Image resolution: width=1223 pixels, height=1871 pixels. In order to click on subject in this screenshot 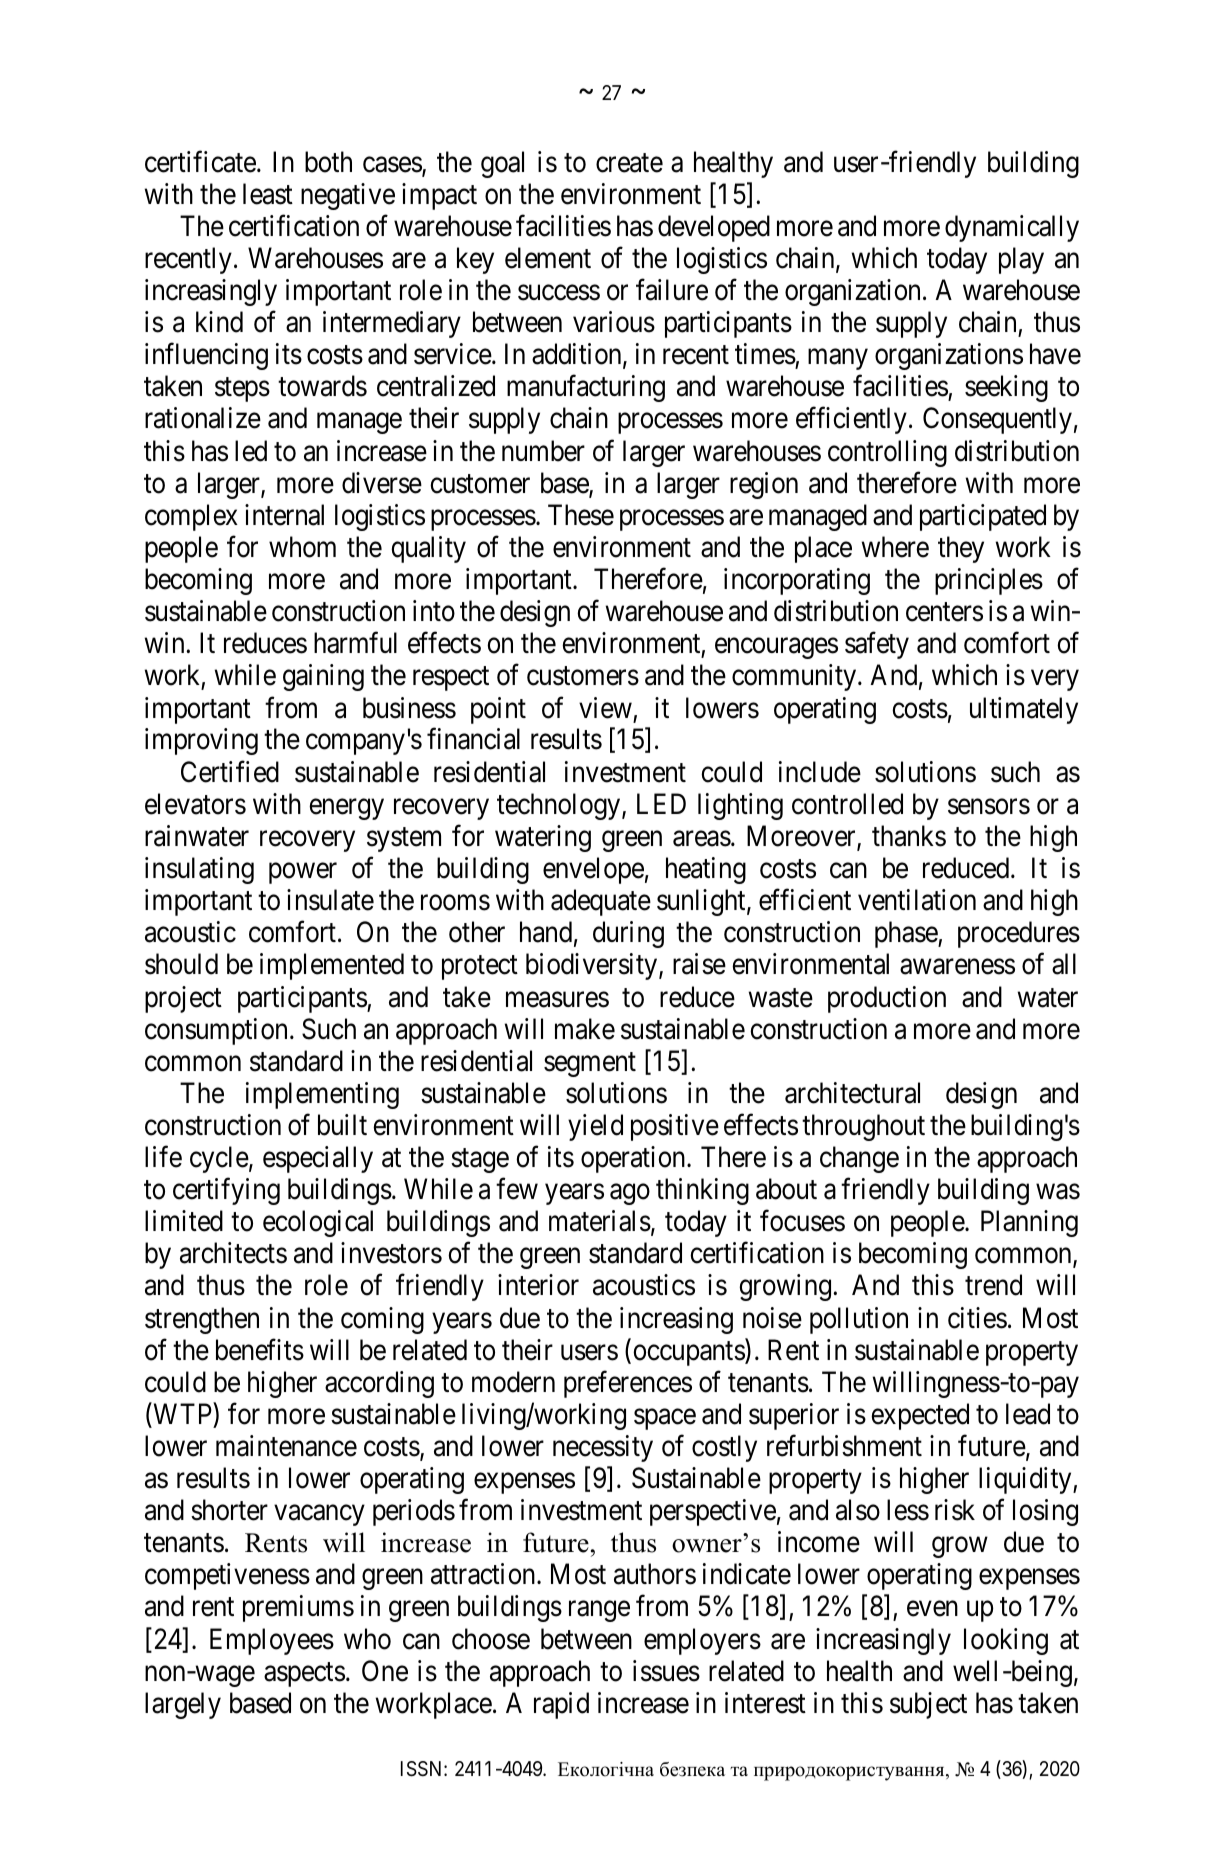, I will do `click(928, 1705)`.
